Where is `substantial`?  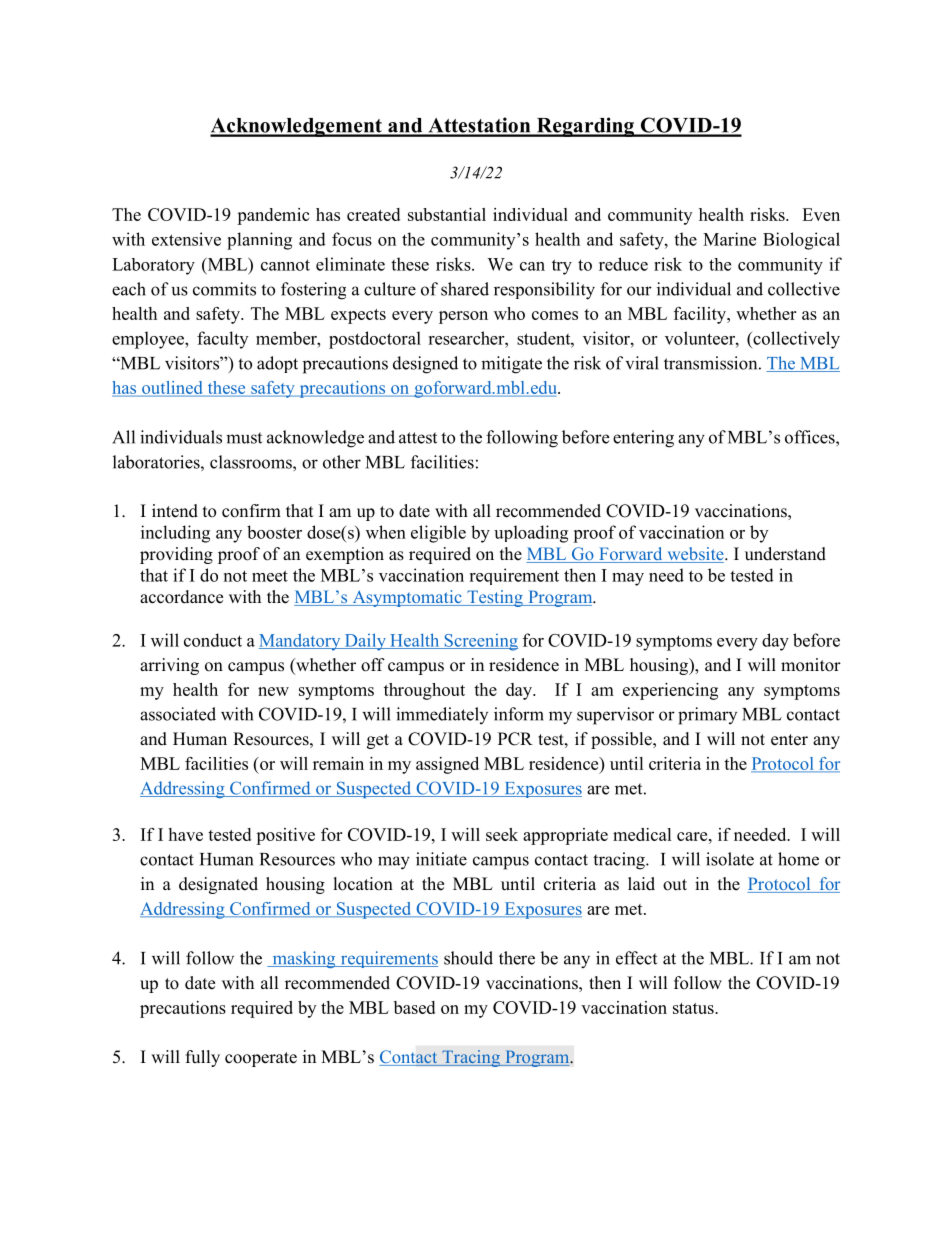 substantial is located at coordinates (447, 214).
